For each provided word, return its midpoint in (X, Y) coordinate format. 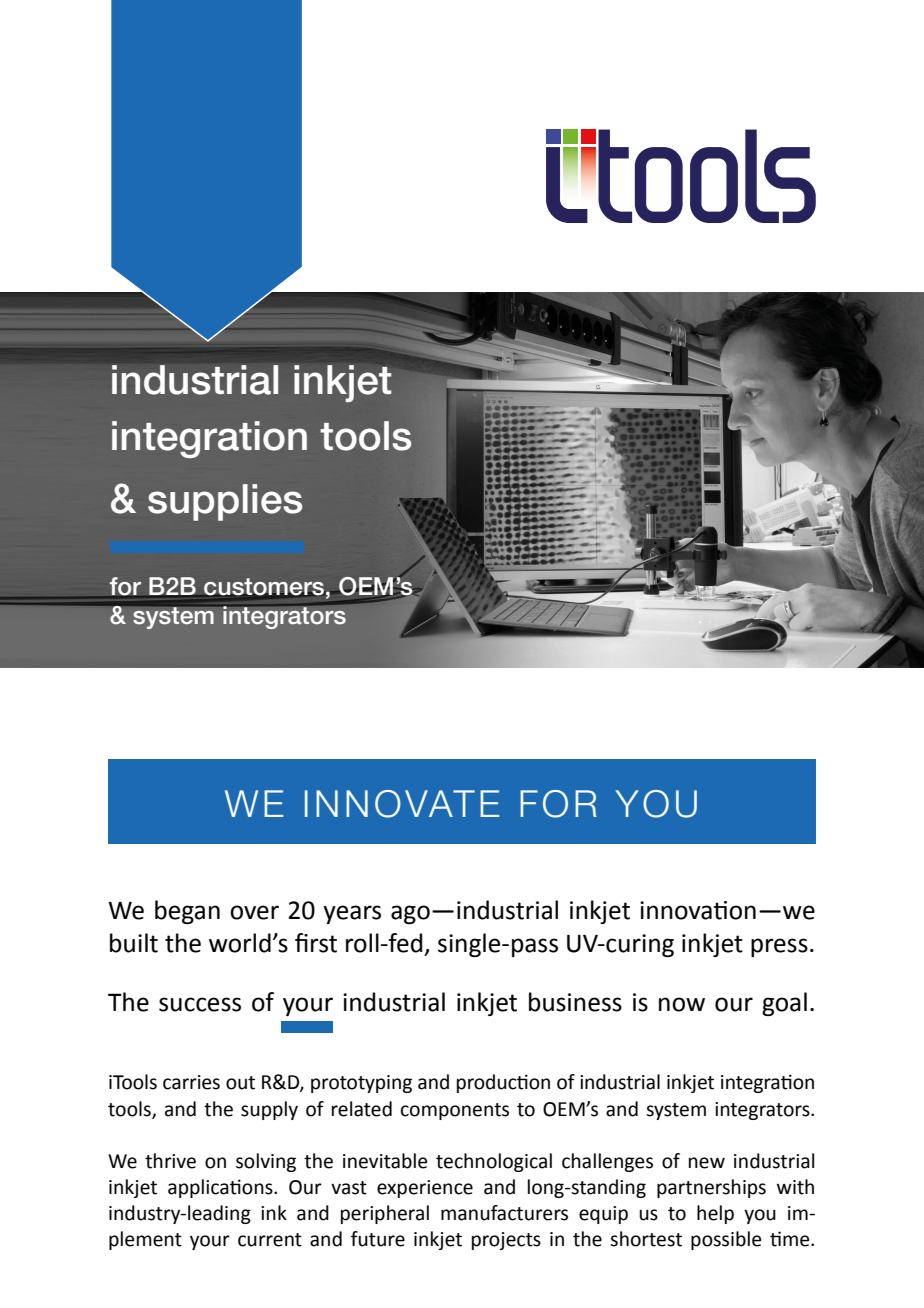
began (187, 912)
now (682, 1004)
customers (263, 587)
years (352, 914)
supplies (225, 502)
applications (221, 1188)
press (779, 947)
